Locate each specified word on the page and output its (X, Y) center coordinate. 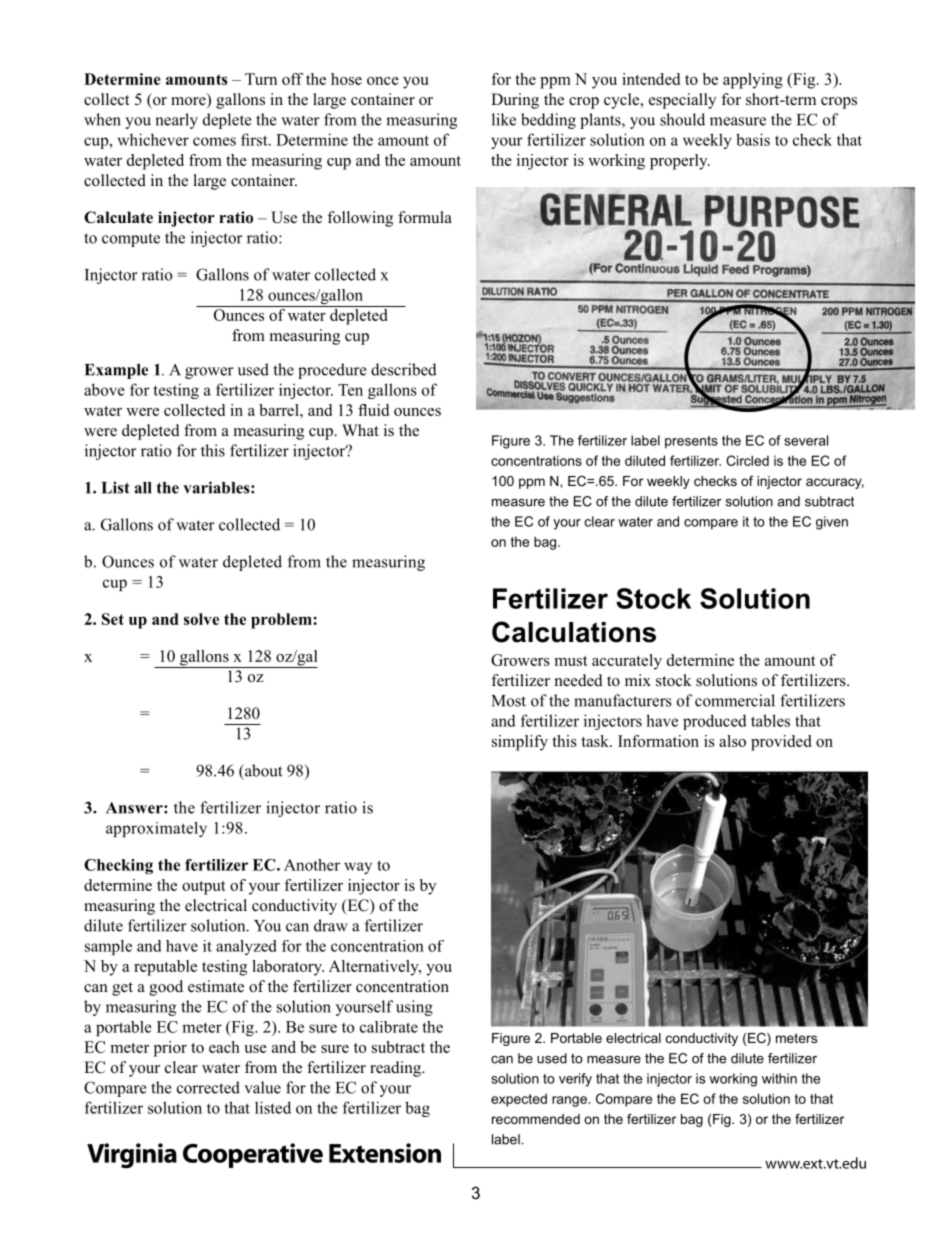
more (189, 102)
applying (753, 81)
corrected (208, 1087)
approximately (156, 829)
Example (116, 371)
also (732, 741)
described (404, 369)
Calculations (574, 632)
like (504, 119)
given (832, 523)
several (806, 440)
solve (201, 619)
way (358, 868)
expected (519, 1100)
